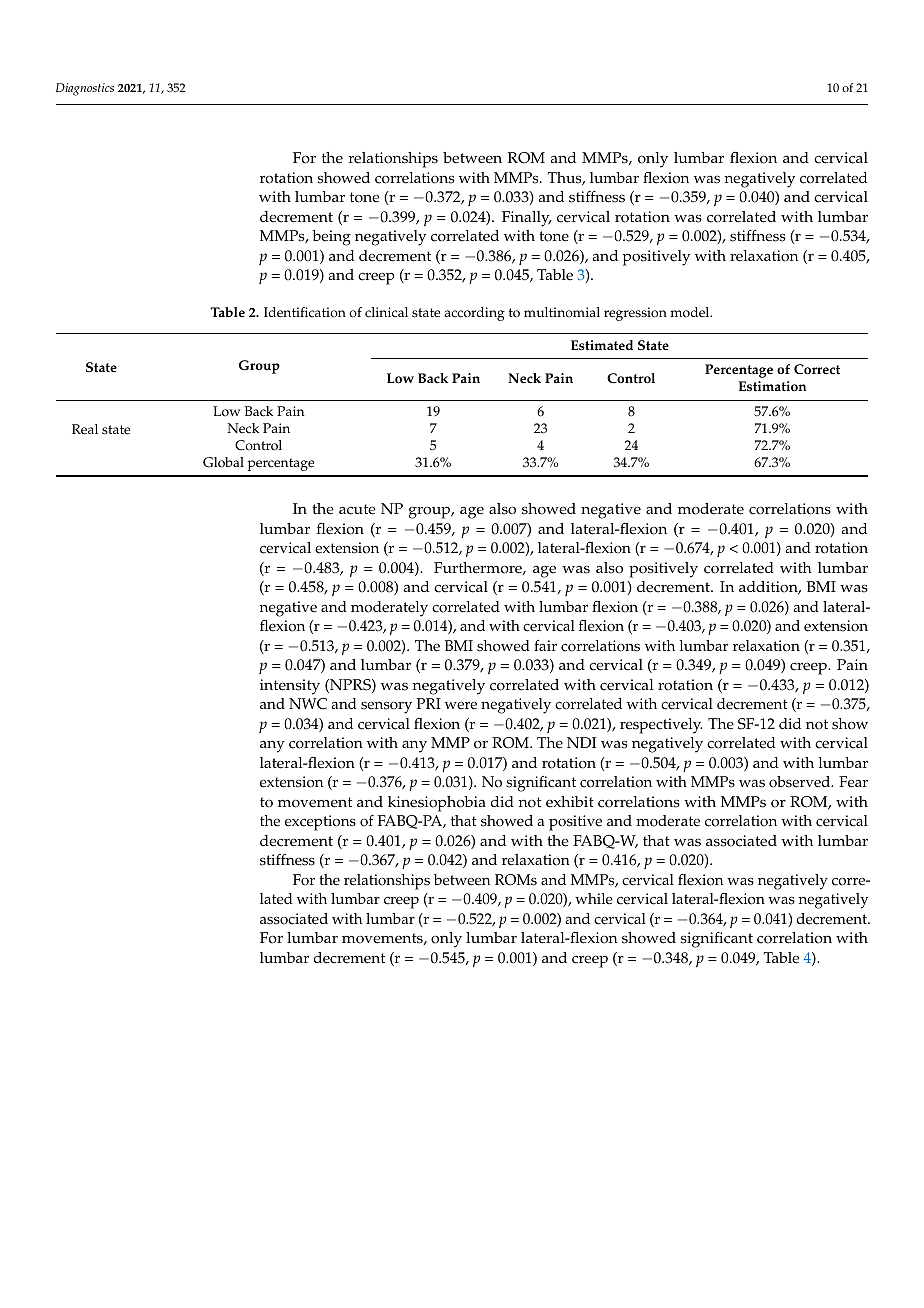 Image resolution: width=924 pixels, height=1308 pixels. Describe the element at coordinates (461, 706) in the screenshot. I see `were` at that location.
